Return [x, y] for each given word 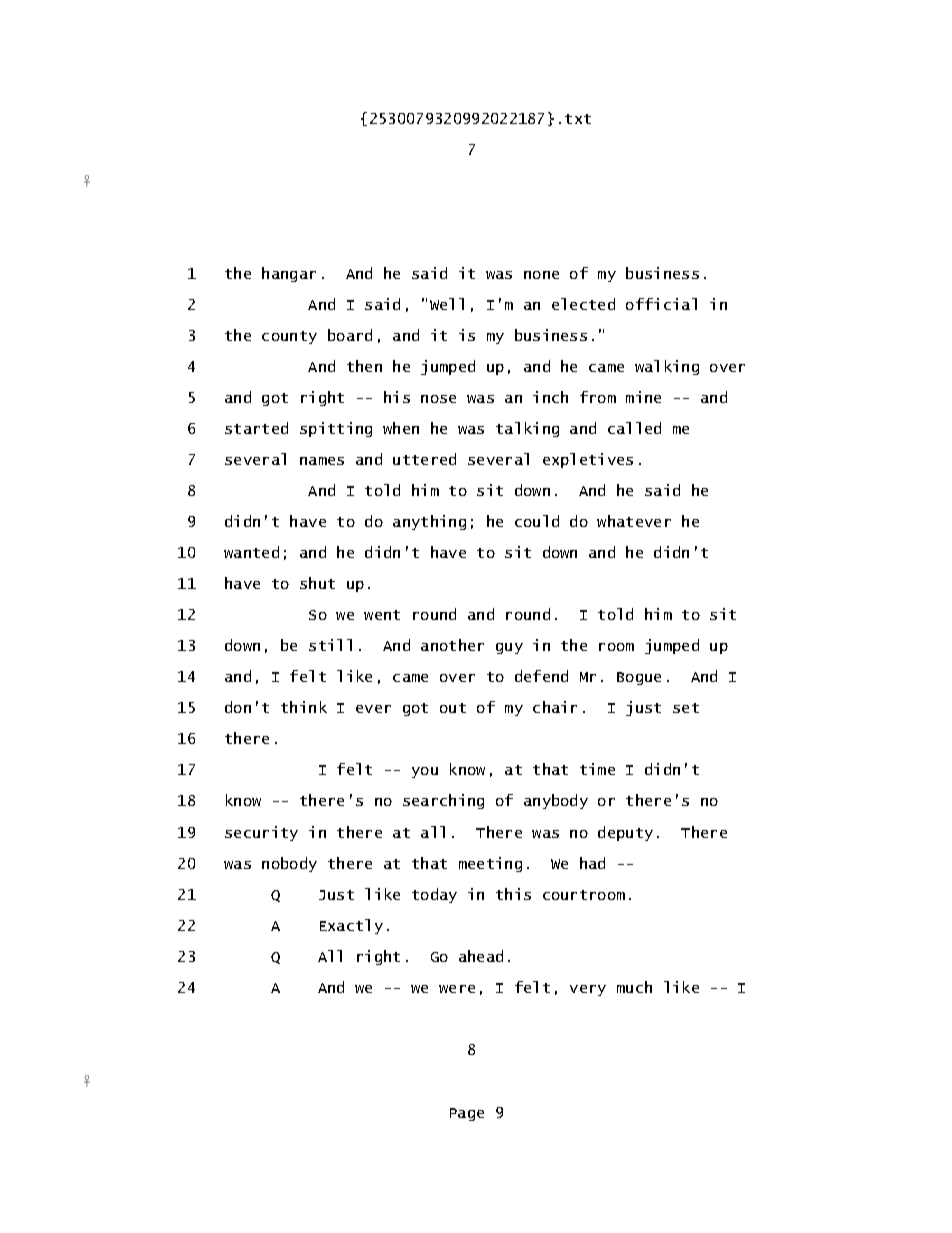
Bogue [639, 678]
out [453, 708]
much [634, 987]
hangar [289, 274]
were [457, 989]
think [304, 707]
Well [447, 304]
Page [467, 1114]
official [661, 304]
